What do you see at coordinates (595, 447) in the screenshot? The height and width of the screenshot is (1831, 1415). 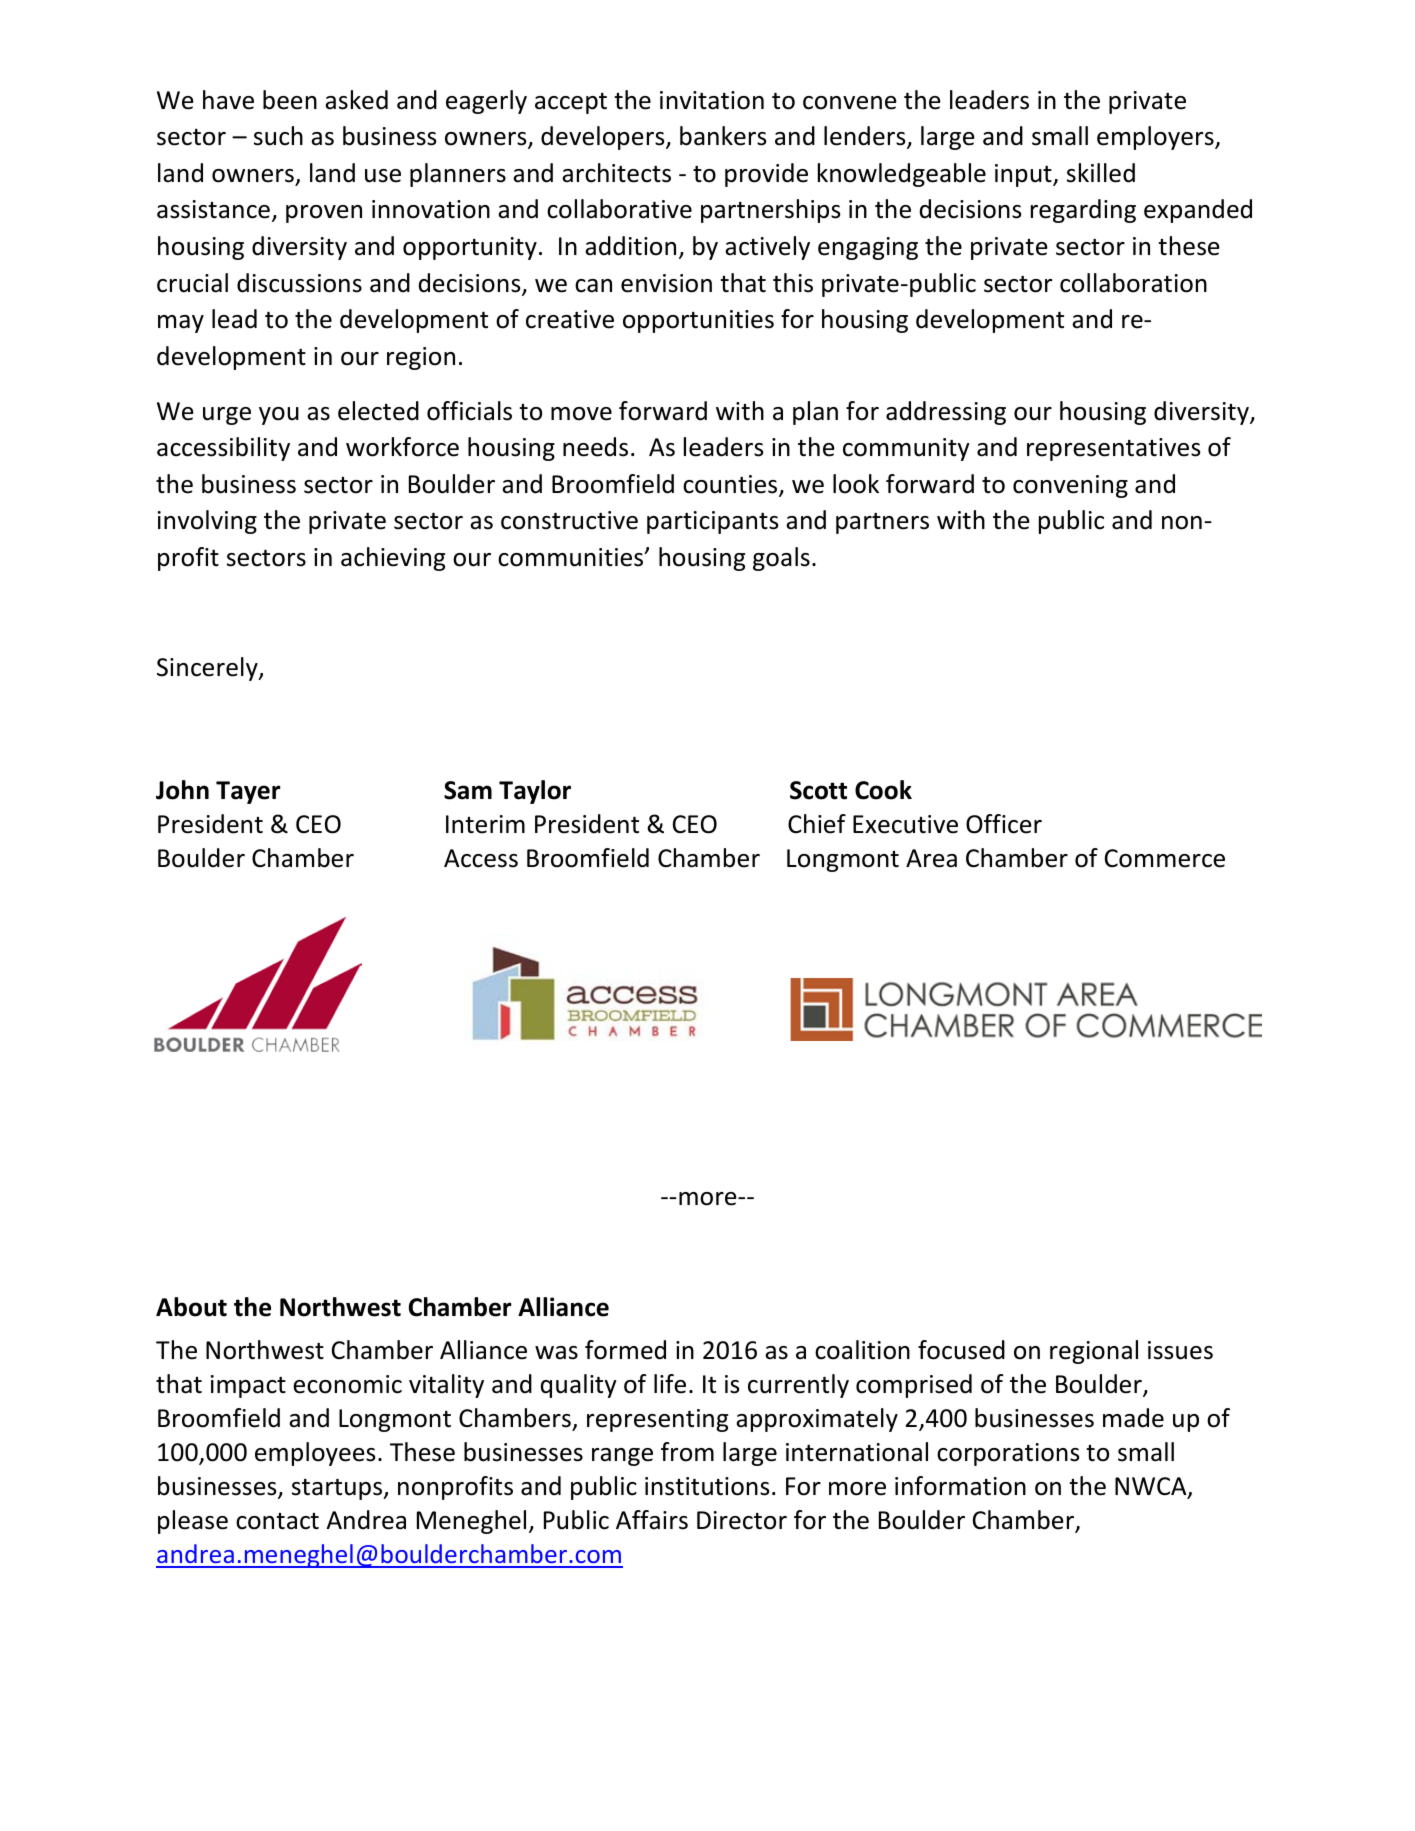 I see `needs` at bounding box center [595, 447].
